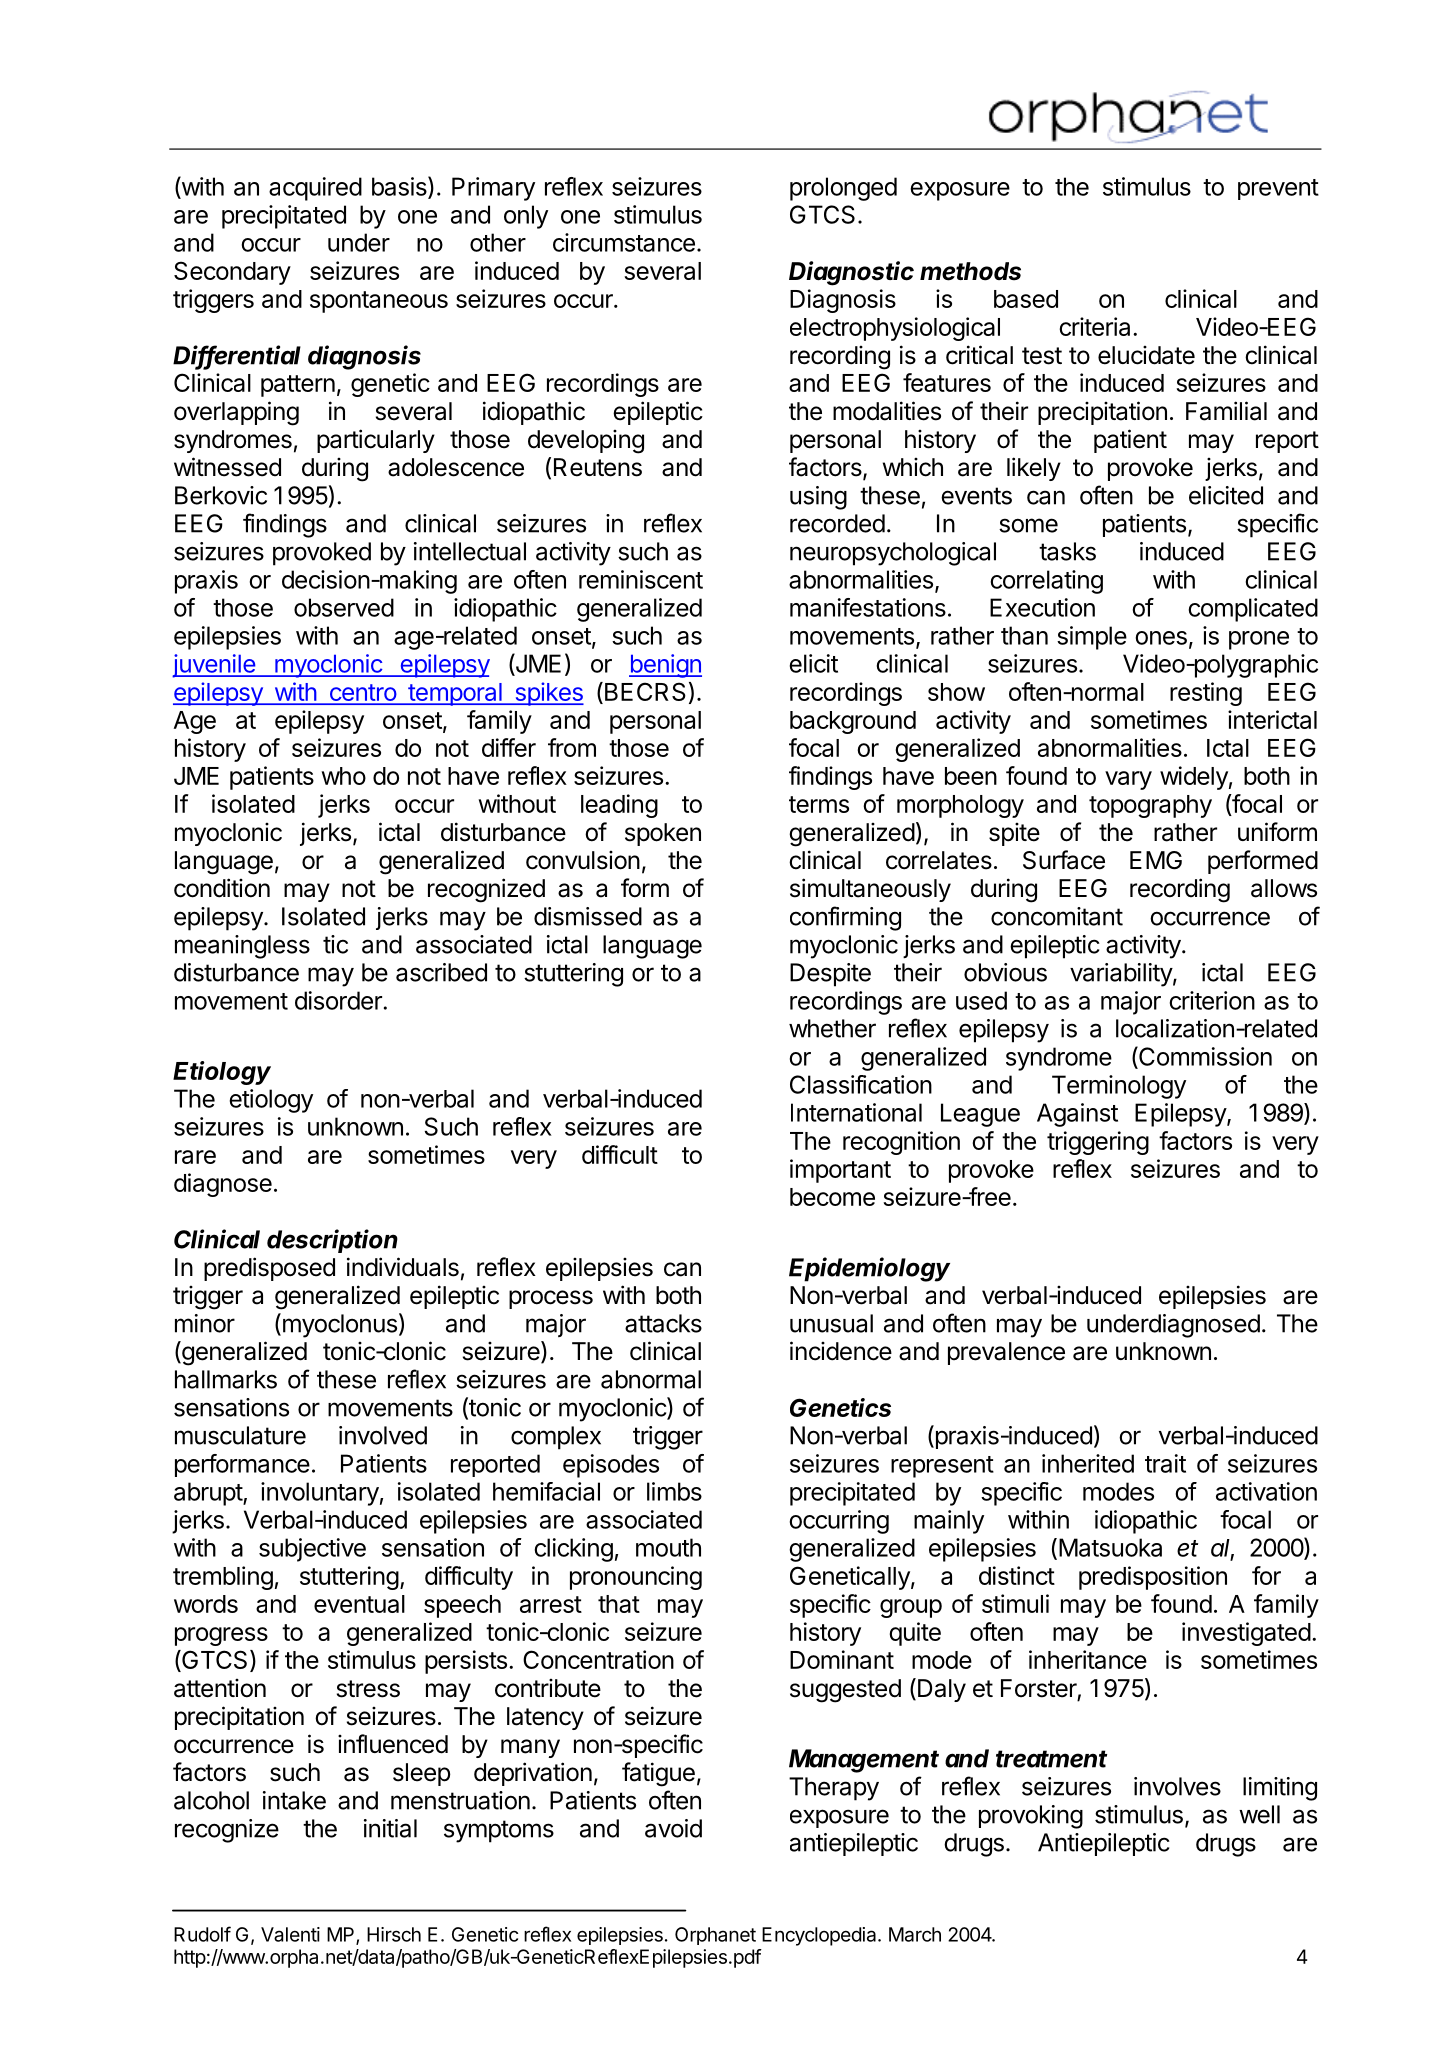  What do you see at coordinates (1006, 1353) in the screenshot?
I see `prevalence` at bounding box center [1006, 1353].
